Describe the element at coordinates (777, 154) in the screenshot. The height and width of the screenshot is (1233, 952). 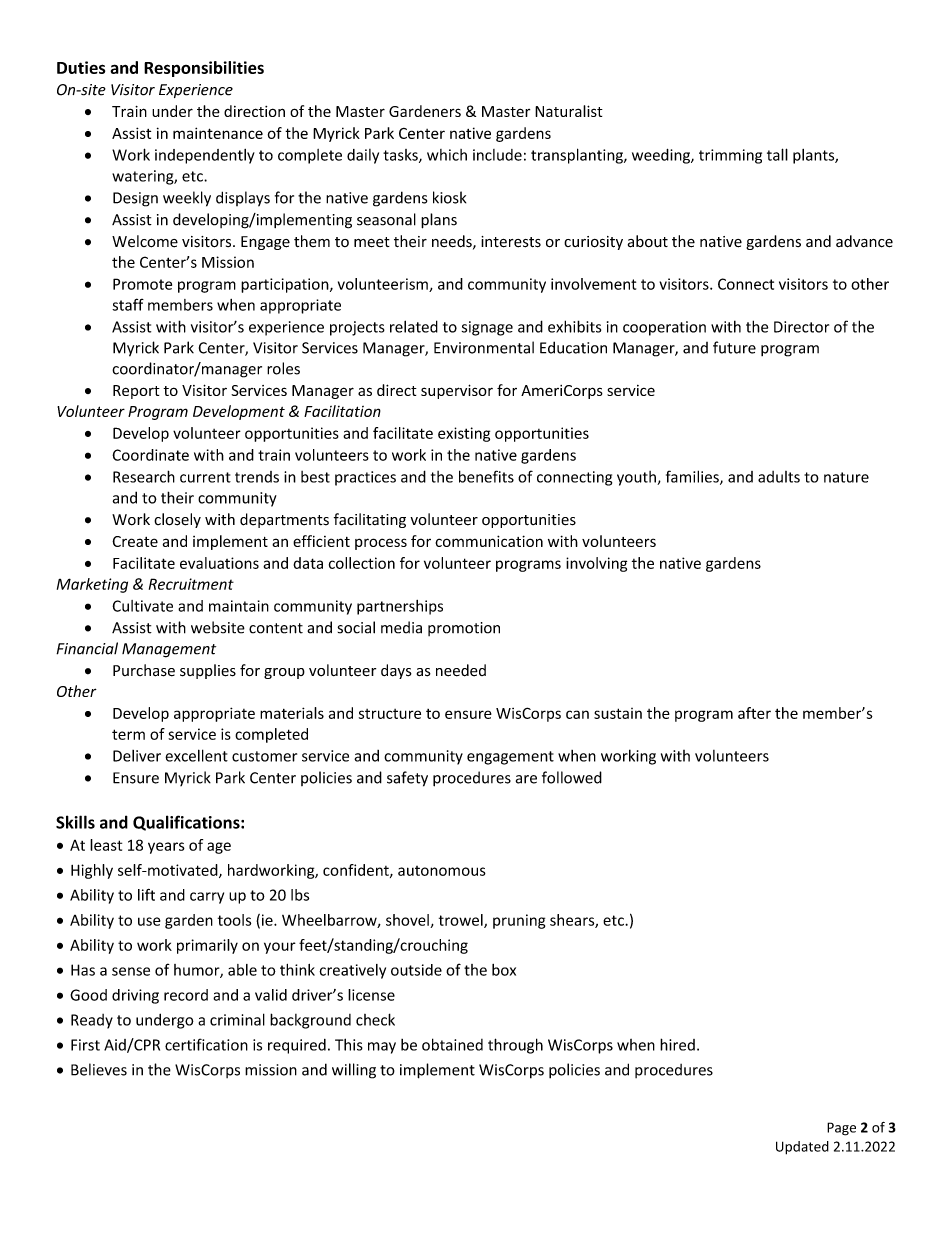
I see `tall` at that location.
